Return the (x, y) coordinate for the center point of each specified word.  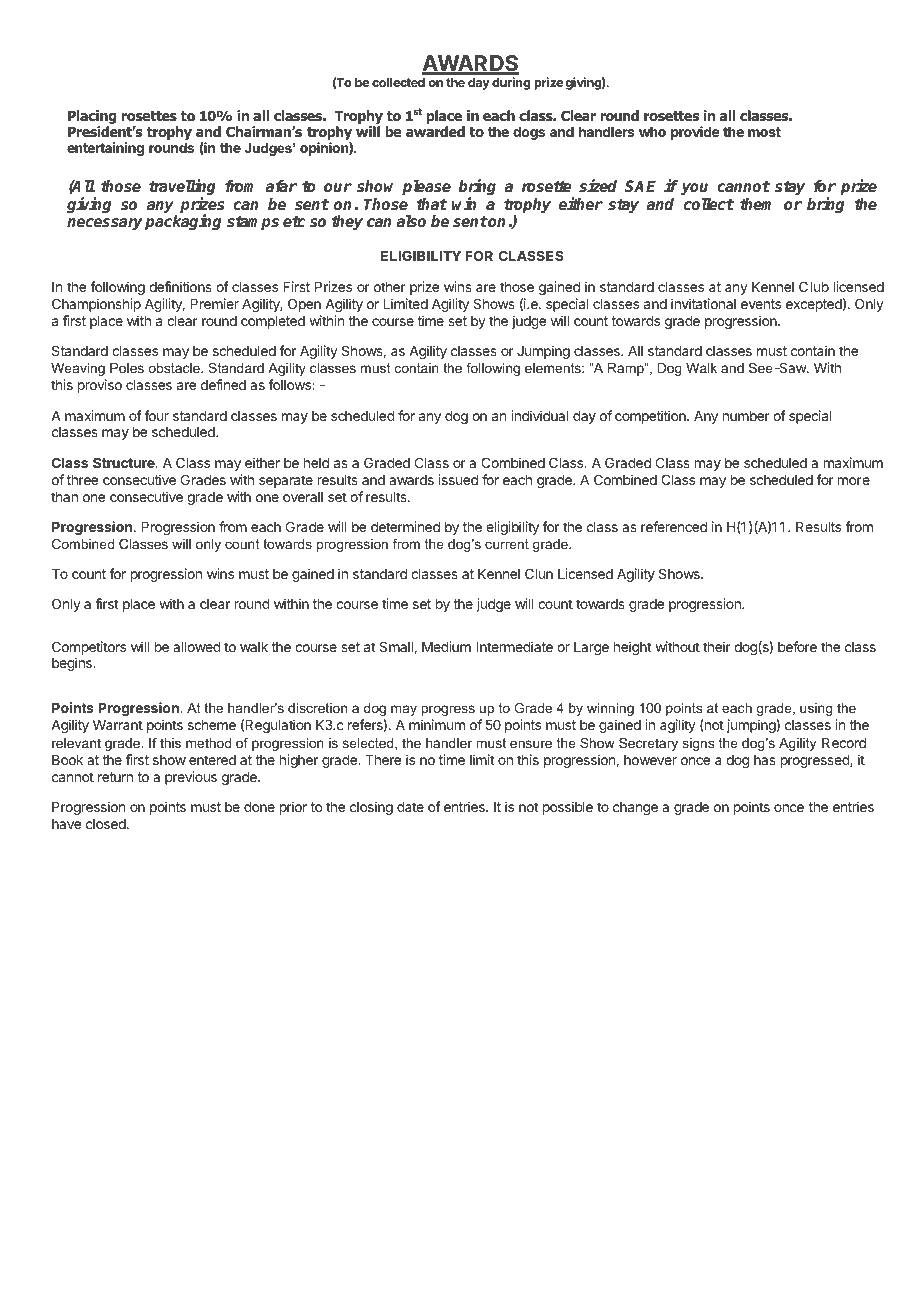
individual (539, 415)
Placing (92, 118)
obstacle (175, 368)
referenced (674, 526)
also (411, 221)
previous (191, 778)
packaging (183, 222)
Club (814, 286)
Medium (446, 646)
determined (405, 526)
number (746, 416)
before (797, 646)
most (764, 132)
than (64, 497)
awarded (435, 131)
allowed (197, 647)
